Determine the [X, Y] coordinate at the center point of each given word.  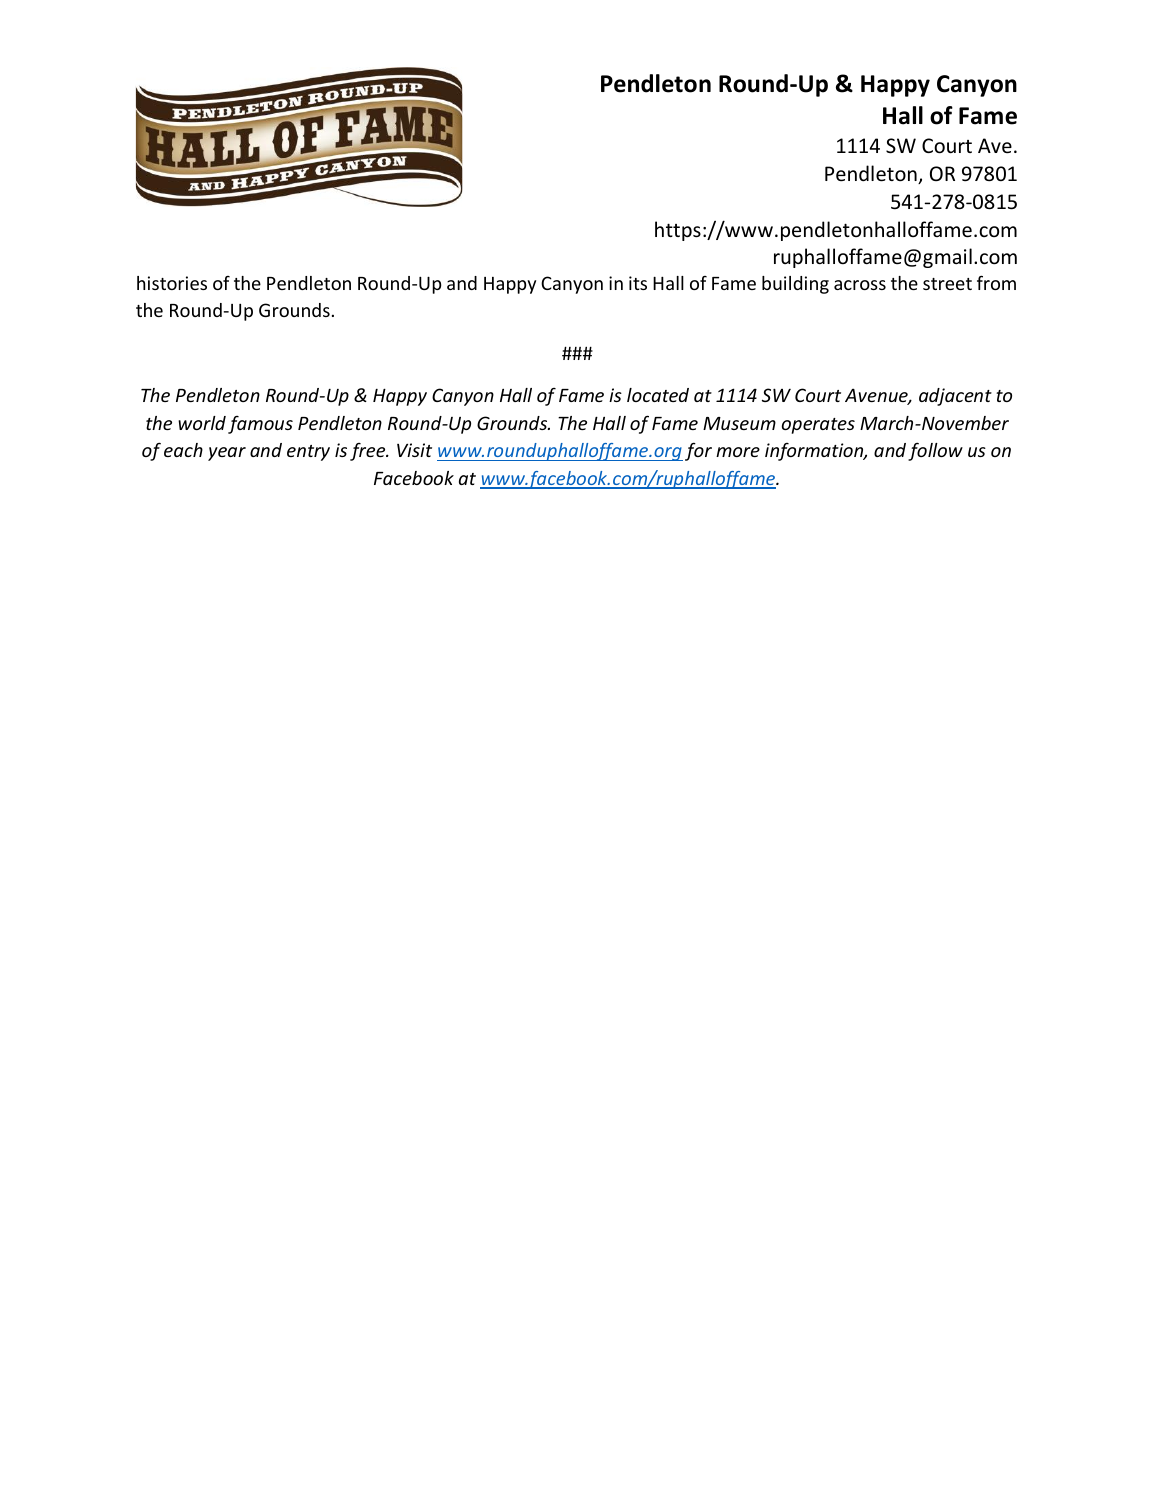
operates [818, 426]
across [860, 285]
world [202, 423]
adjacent [955, 397]
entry [308, 453]
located [658, 395]
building [795, 285]
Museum [739, 423]
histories [172, 283]
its [638, 283]
